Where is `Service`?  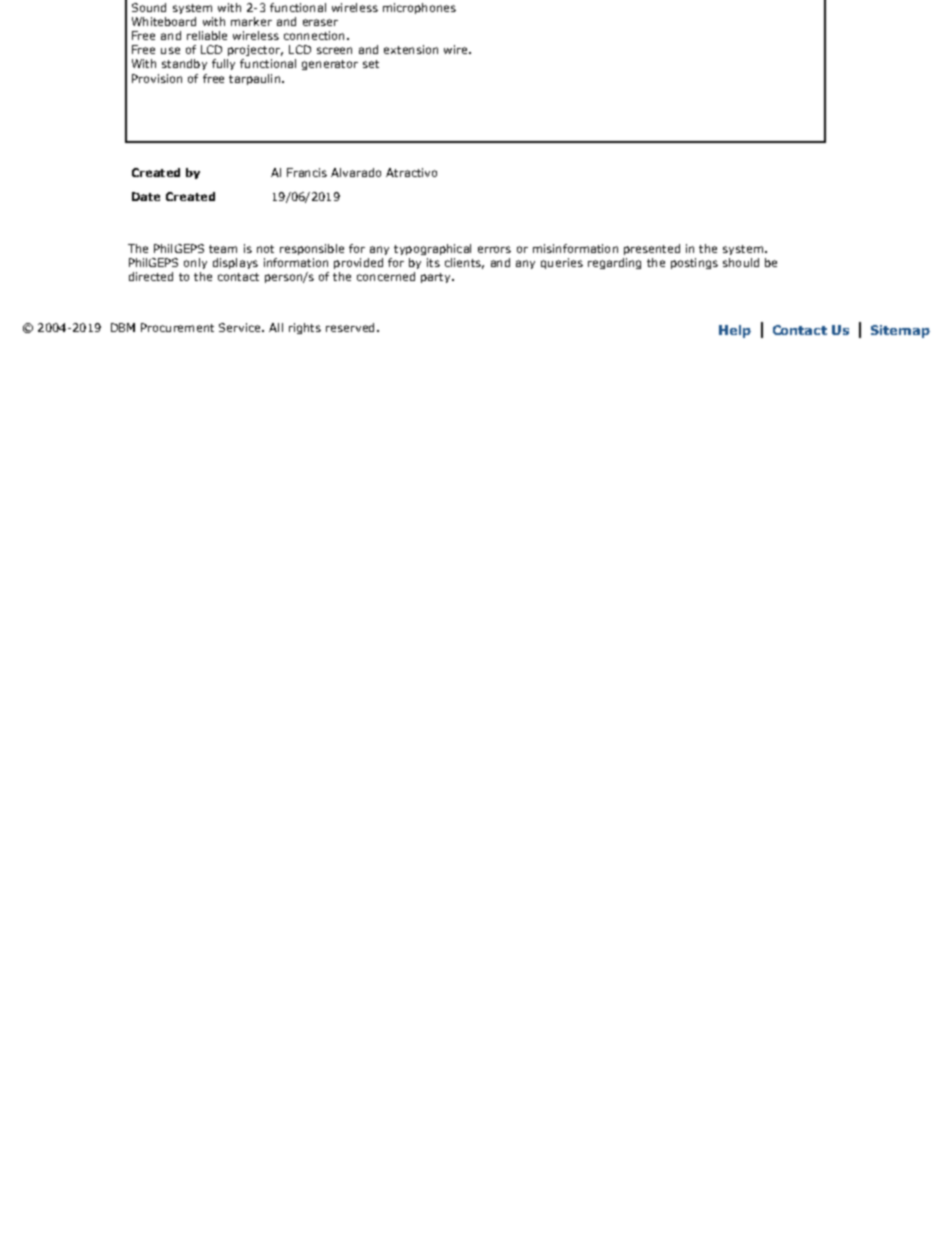 Service is located at coordinates (241, 327).
